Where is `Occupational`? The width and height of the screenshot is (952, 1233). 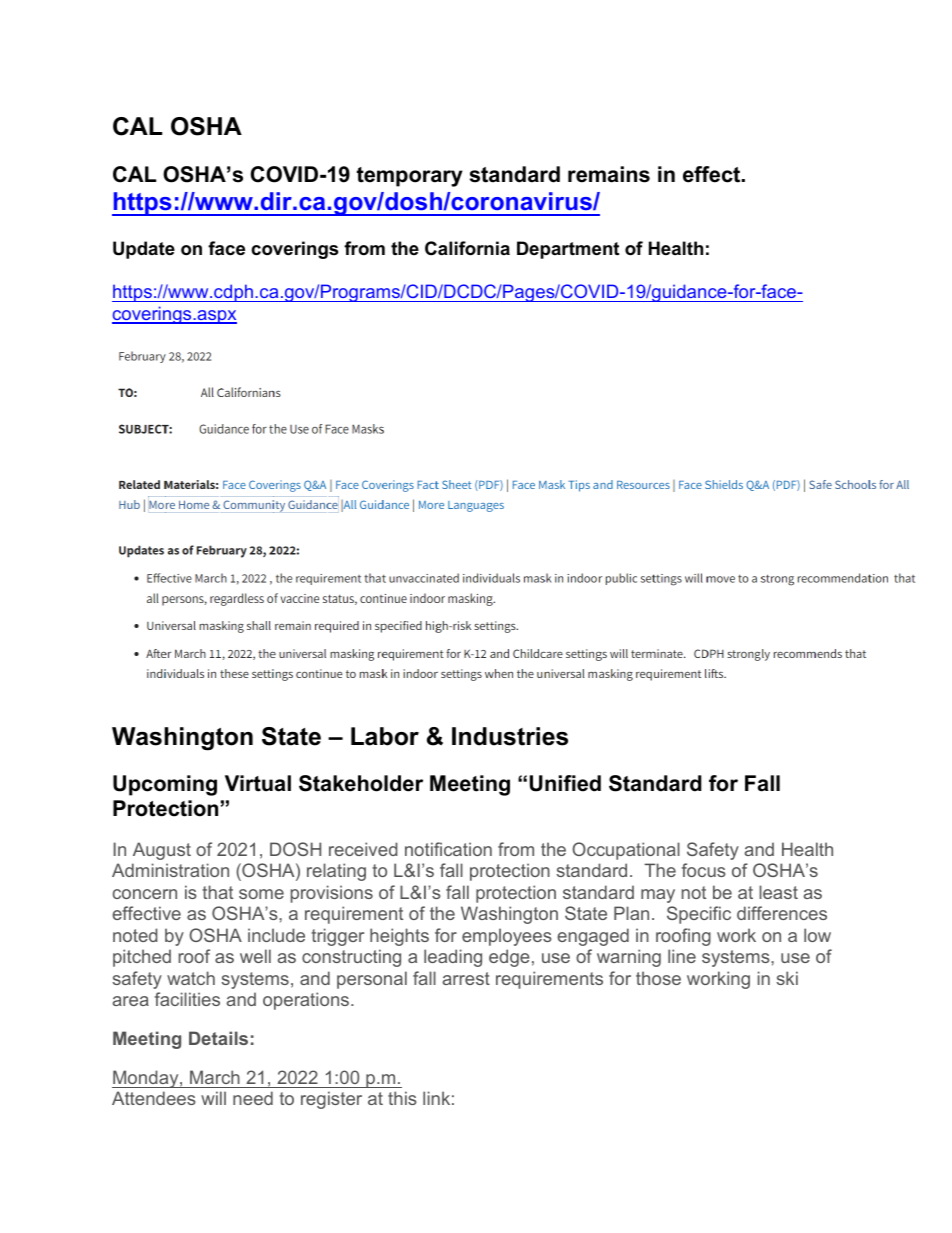
Occupational is located at coordinates (626, 851).
